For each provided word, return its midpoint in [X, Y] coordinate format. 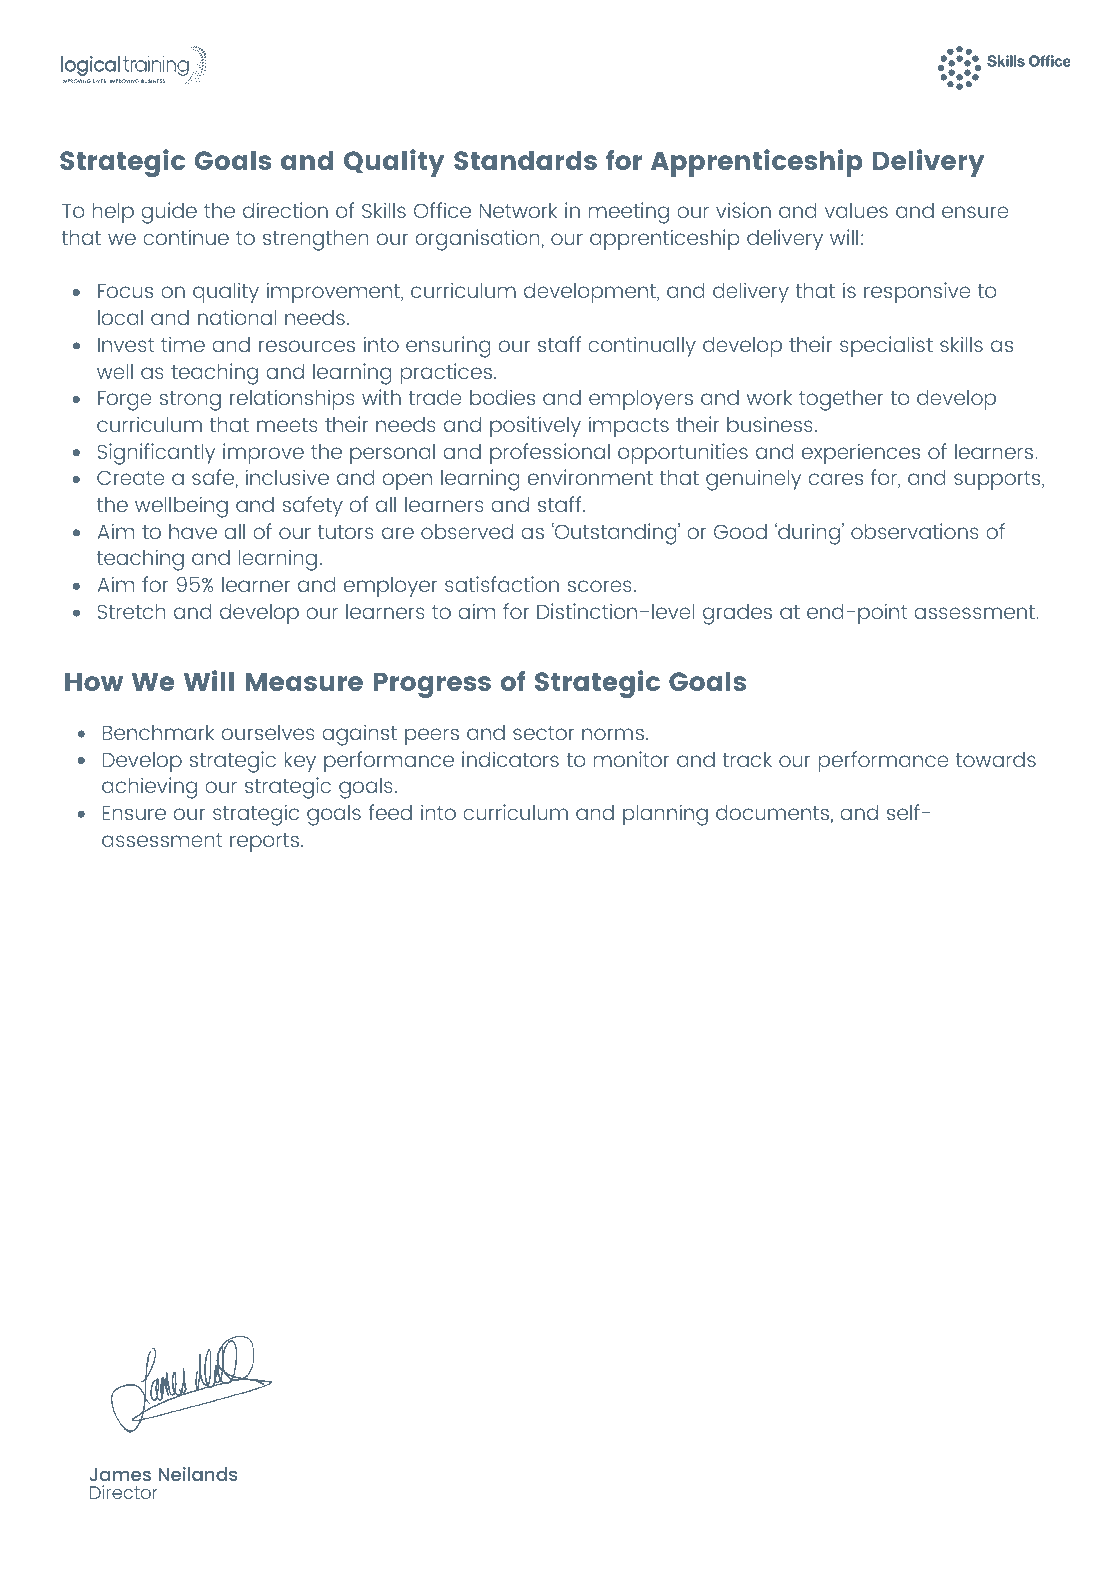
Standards [525, 160]
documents [772, 812]
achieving [149, 788]
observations [915, 531]
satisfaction [502, 584]
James [120, 1474]
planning [665, 815]
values [856, 210]
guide [169, 213]
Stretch [132, 611]
